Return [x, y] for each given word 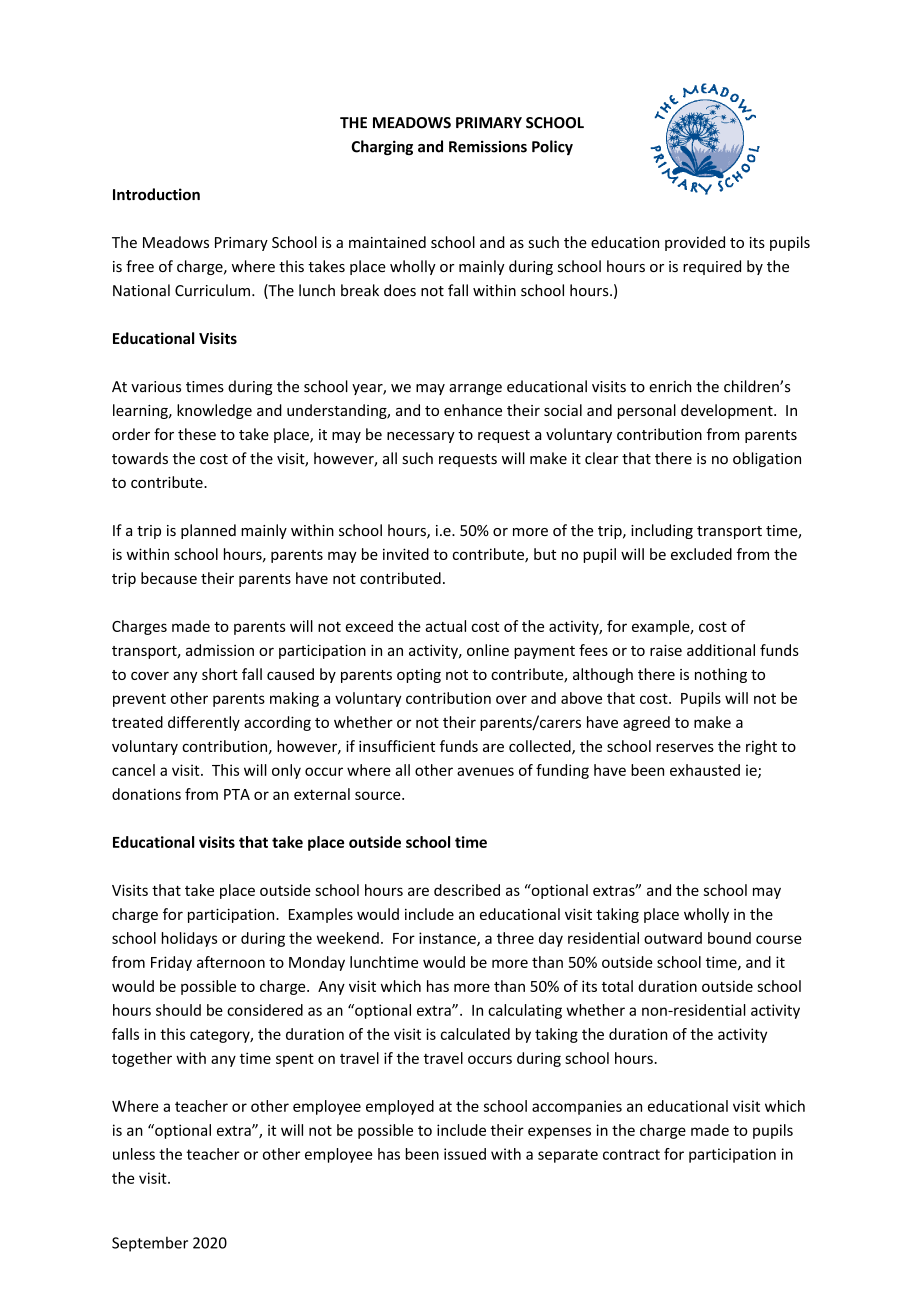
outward [673, 938]
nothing [721, 675]
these [197, 434]
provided [695, 243]
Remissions [488, 146]
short [220, 674]
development [728, 411]
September [150, 1244]
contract [631, 1154]
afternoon [231, 962]
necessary [421, 437]
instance [448, 939]
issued [465, 1154]
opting [419, 676]
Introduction [156, 194]
